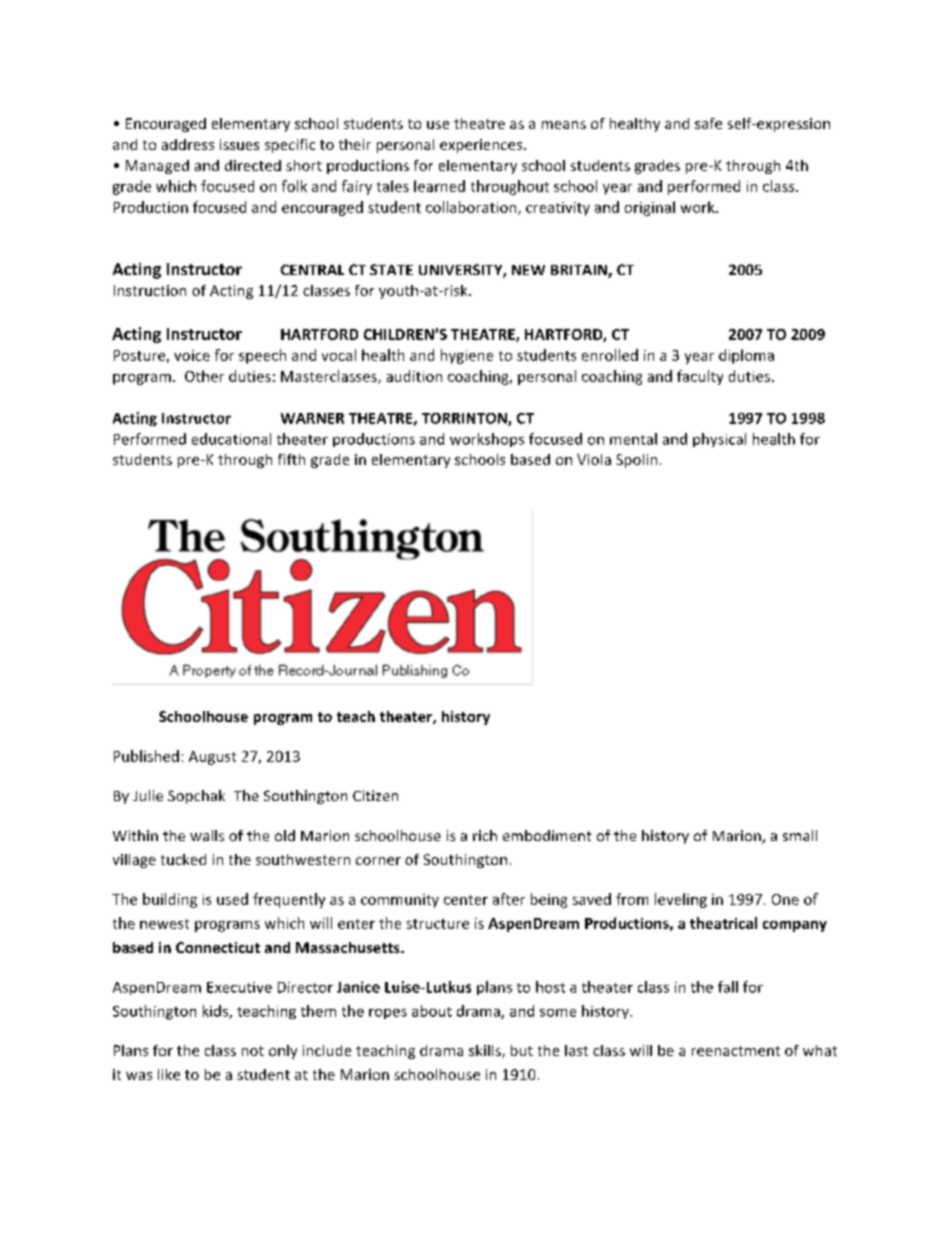 The width and height of the image is (952, 1233). Describe the element at coordinates (231, 439) in the image. I see `educational` at that location.
